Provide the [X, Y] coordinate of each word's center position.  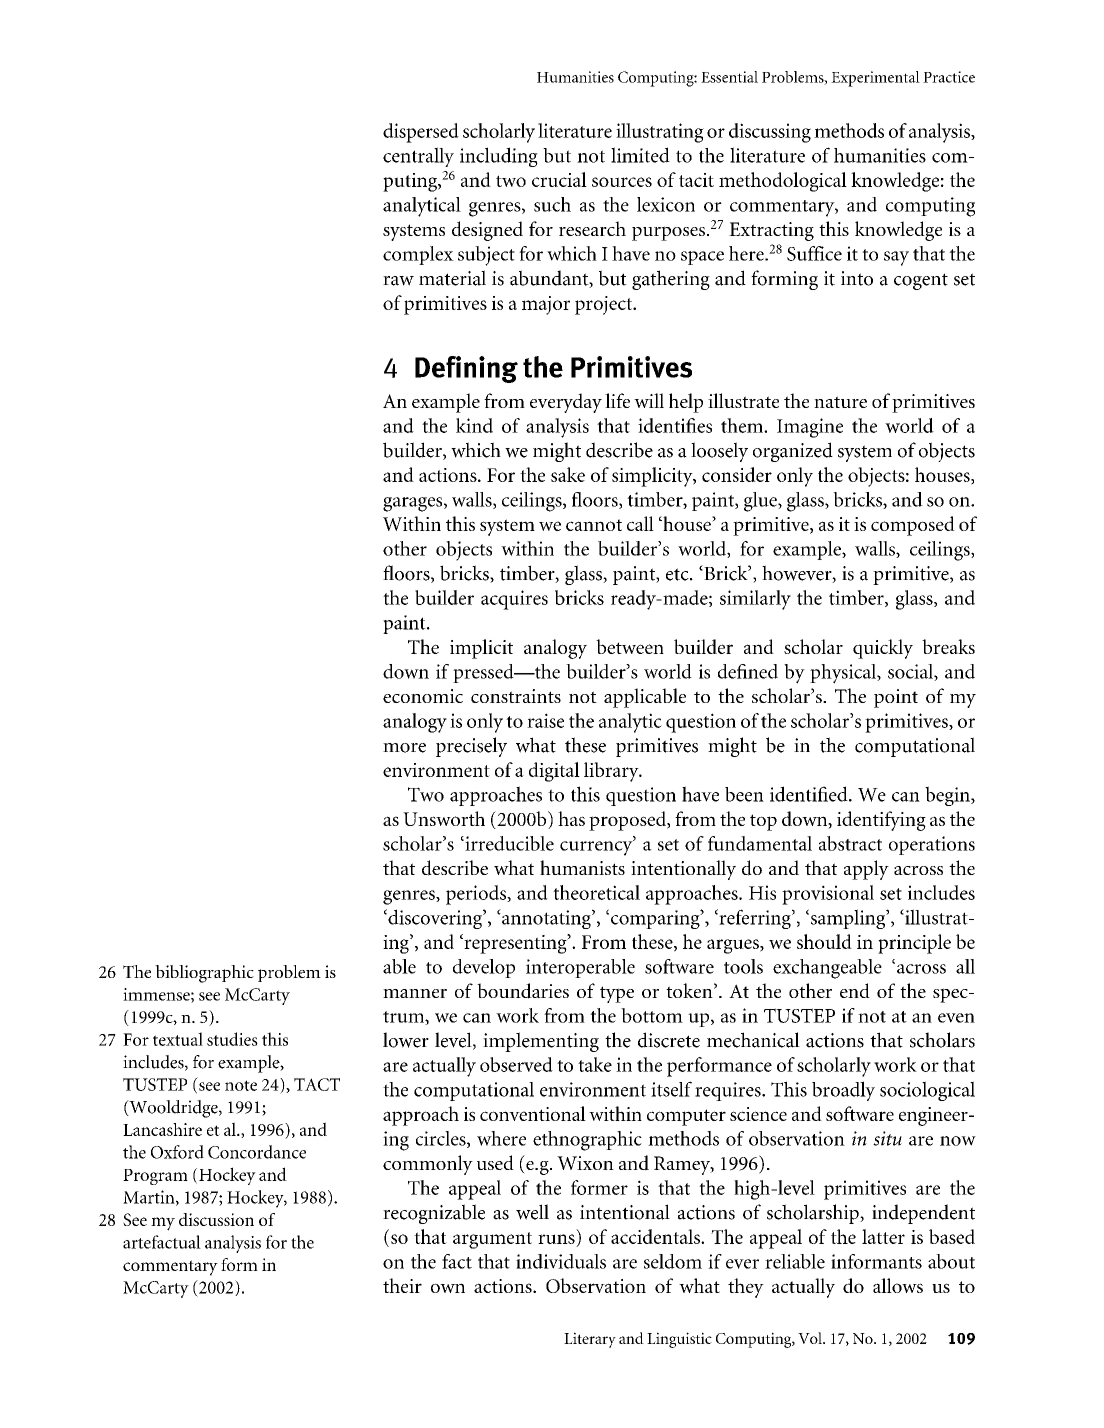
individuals [561, 1261]
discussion [216, 1219]
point [896, 698]
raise [545, 720]
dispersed [421, 133]
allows [898, 1285]
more [404, 748]
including [499, 157]
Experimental [875, 79]
